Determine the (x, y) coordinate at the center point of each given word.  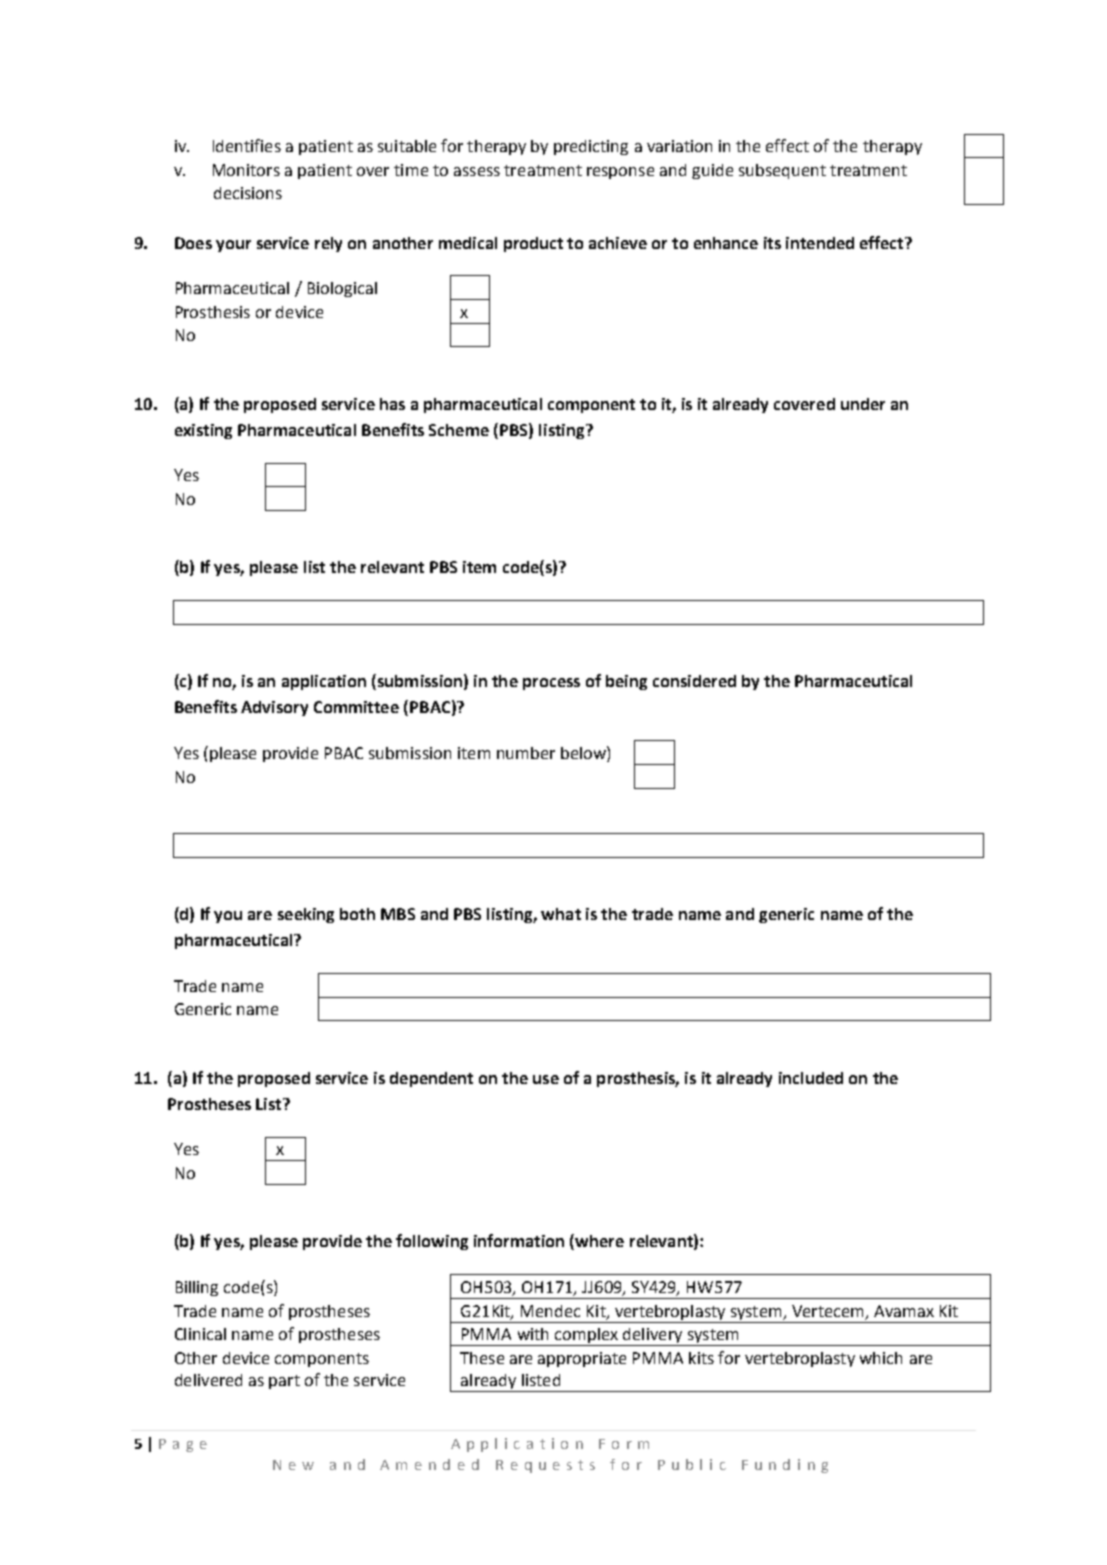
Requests (545, 1466)
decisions (248, 193)
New (293, 1465)
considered (694, 681)
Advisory (274, 708)
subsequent (782, 171)
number (526, 753)
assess (477, 171)
